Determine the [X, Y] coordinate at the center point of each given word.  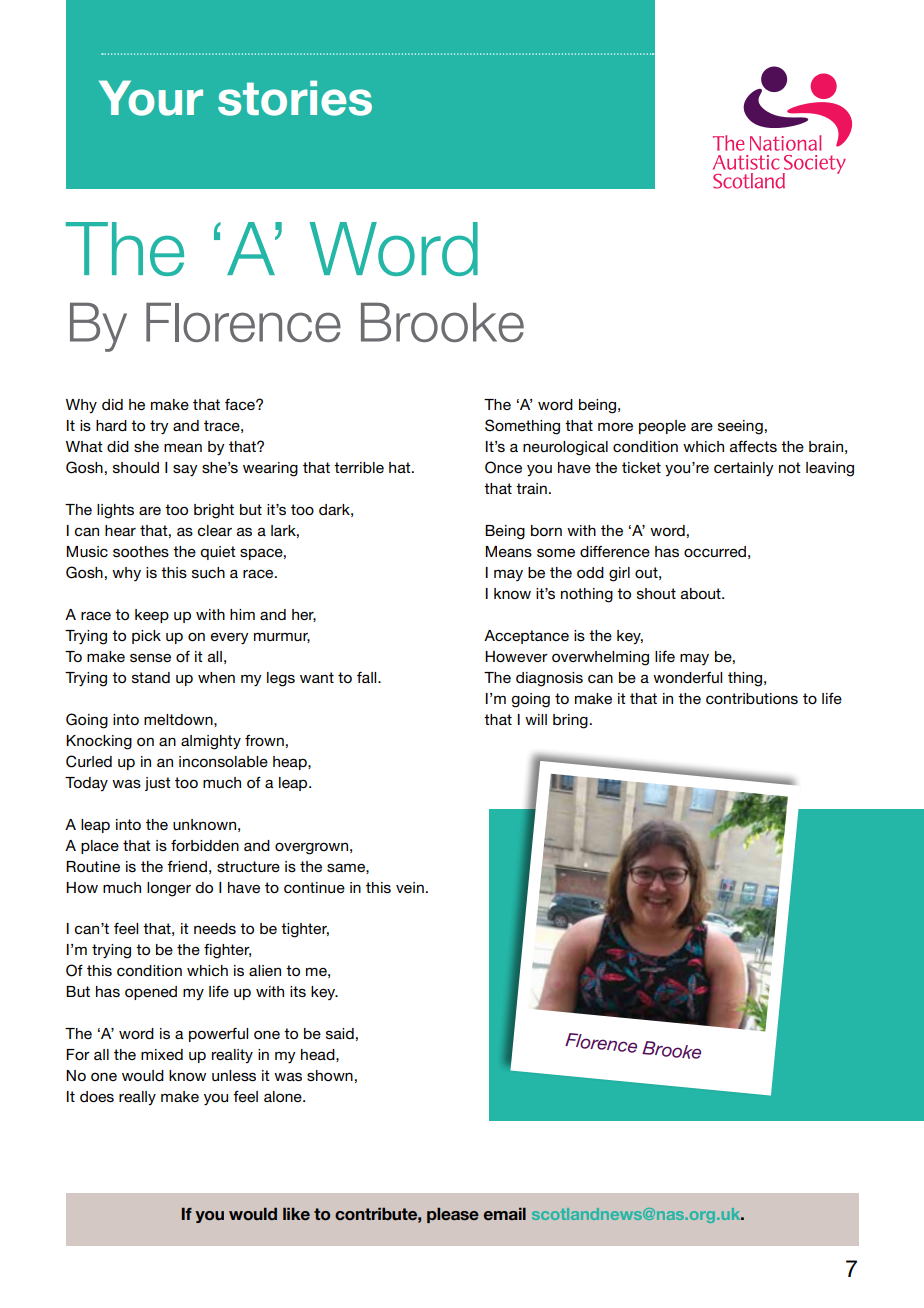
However [516, 656]
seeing [740, 427]
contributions [752, 698]
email [505, 1214]
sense [150, 657]
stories [295, 98]
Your [151, 98]
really [137, 1098]
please [453, 1215]
